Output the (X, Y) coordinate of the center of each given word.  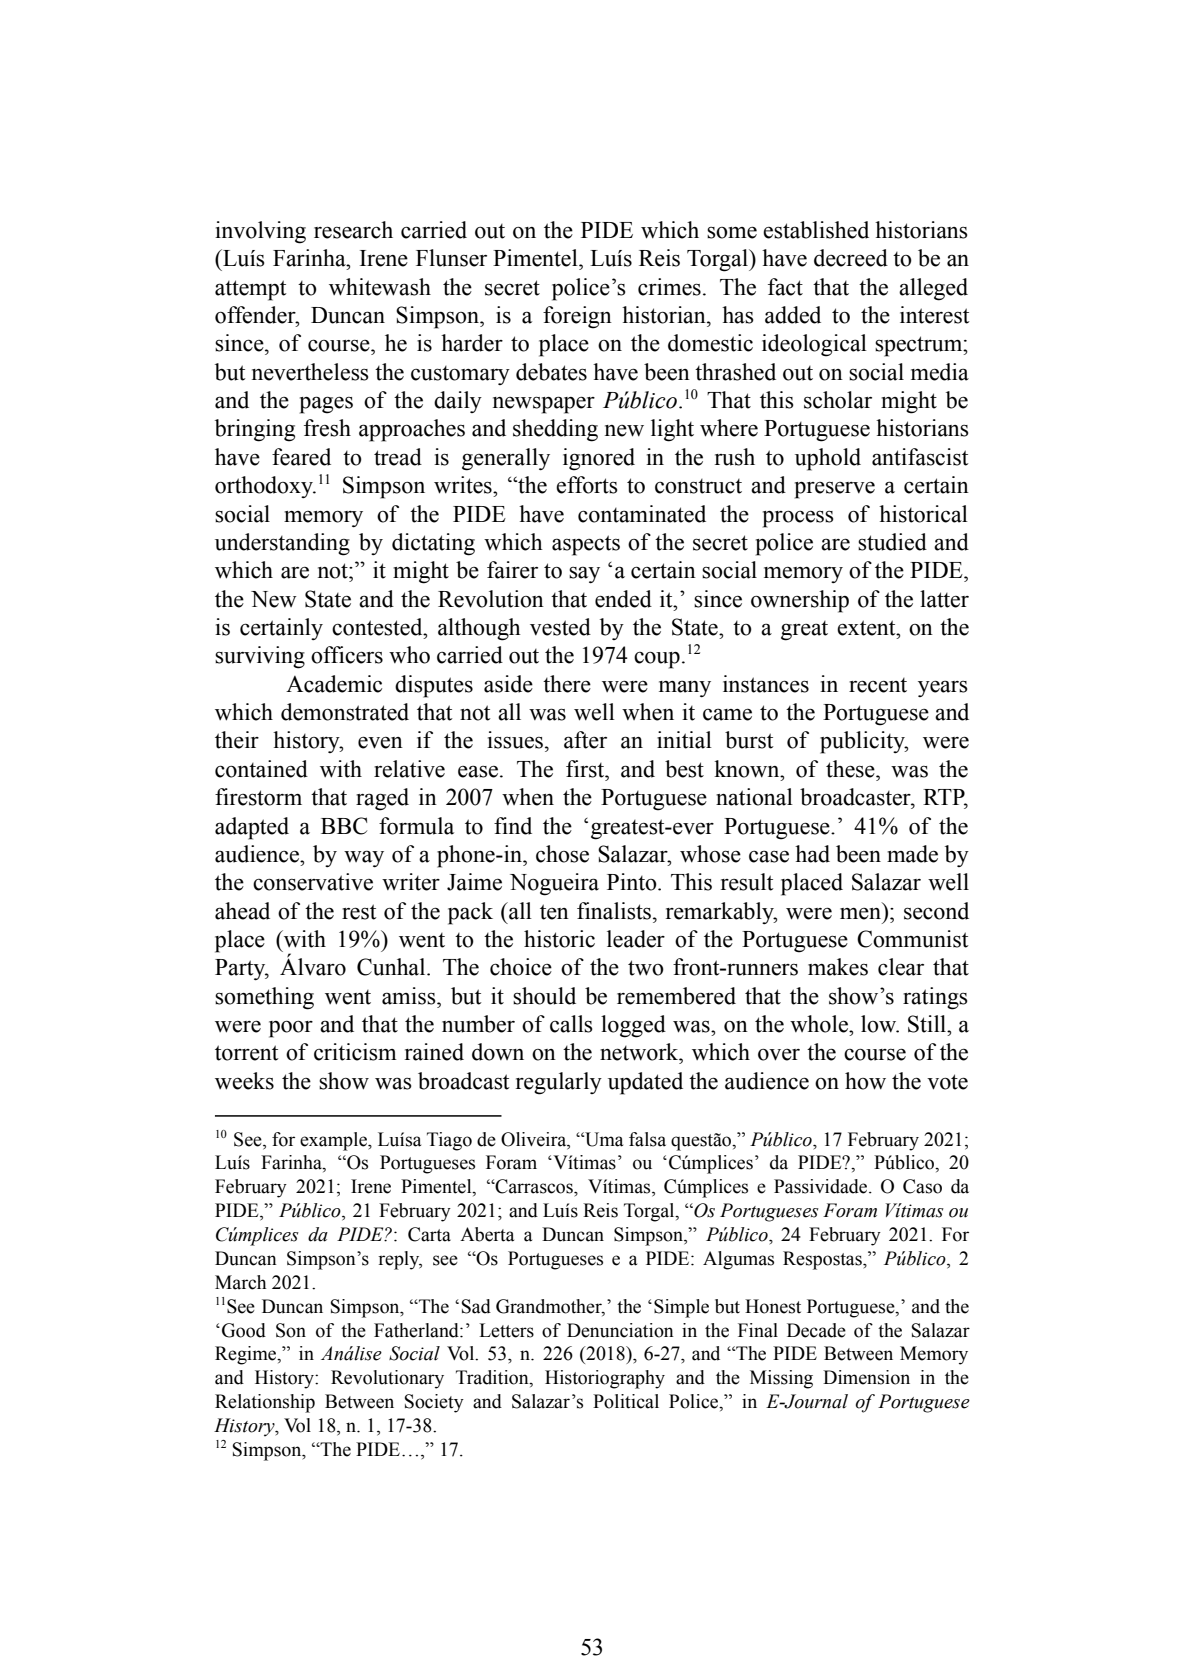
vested (560, 627)
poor (291, 1029)
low (880, 1024)
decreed (851, 258)
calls (571, 1024)
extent (867, 628)
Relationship (265, 1403)
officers (347, 655)
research (353, 230)
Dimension (866, 1377)
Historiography (605, 1379)
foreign (577, 317)
